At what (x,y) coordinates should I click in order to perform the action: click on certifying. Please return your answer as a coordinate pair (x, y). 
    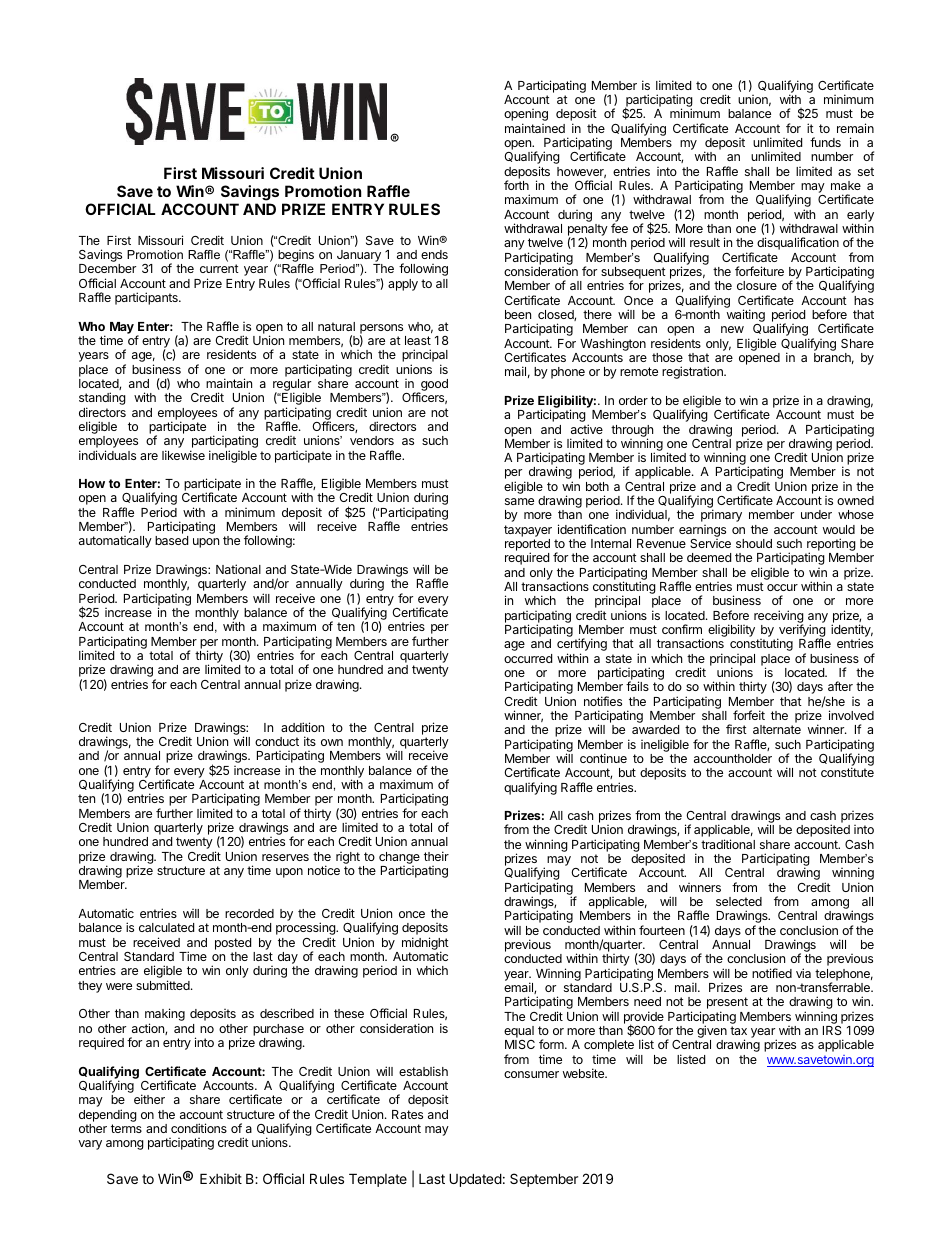
    Looking at the image, I should click on (582, 646).
